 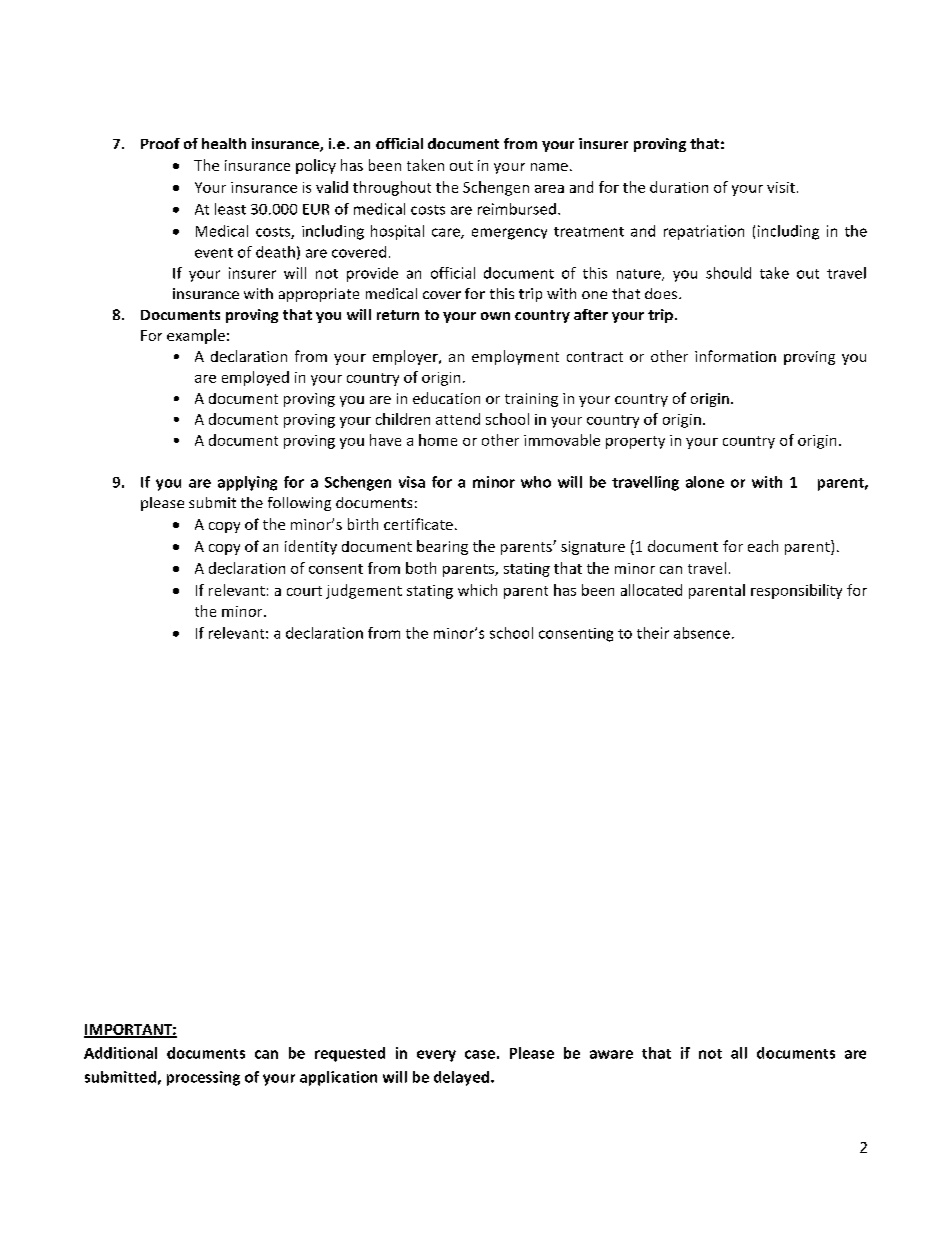 What do you see at coordinates (611, 1054) in the screenshot?
I see `aware` at bounding box center [611, 1054].
